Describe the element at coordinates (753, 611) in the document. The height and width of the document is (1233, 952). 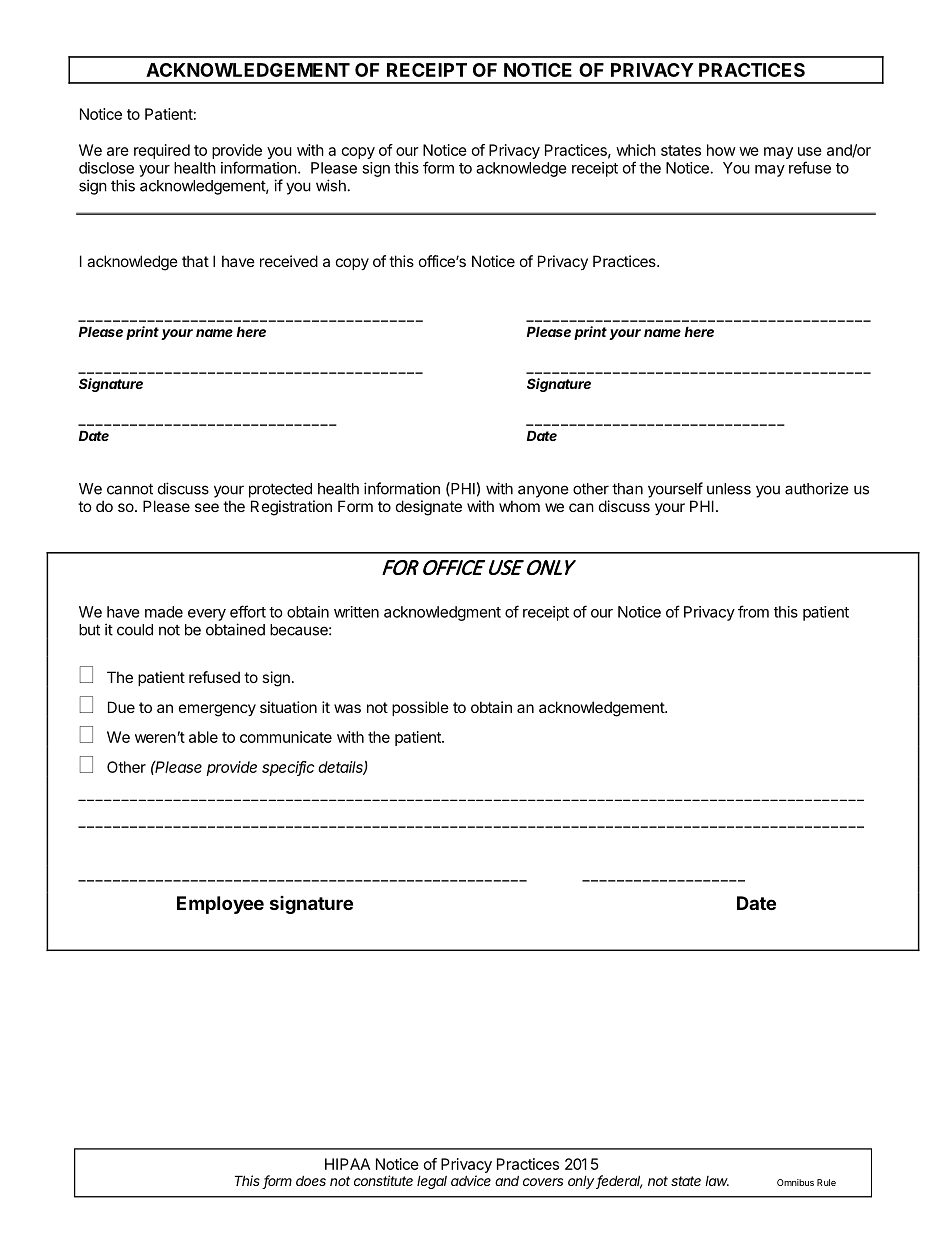
I see `from` at that location.
